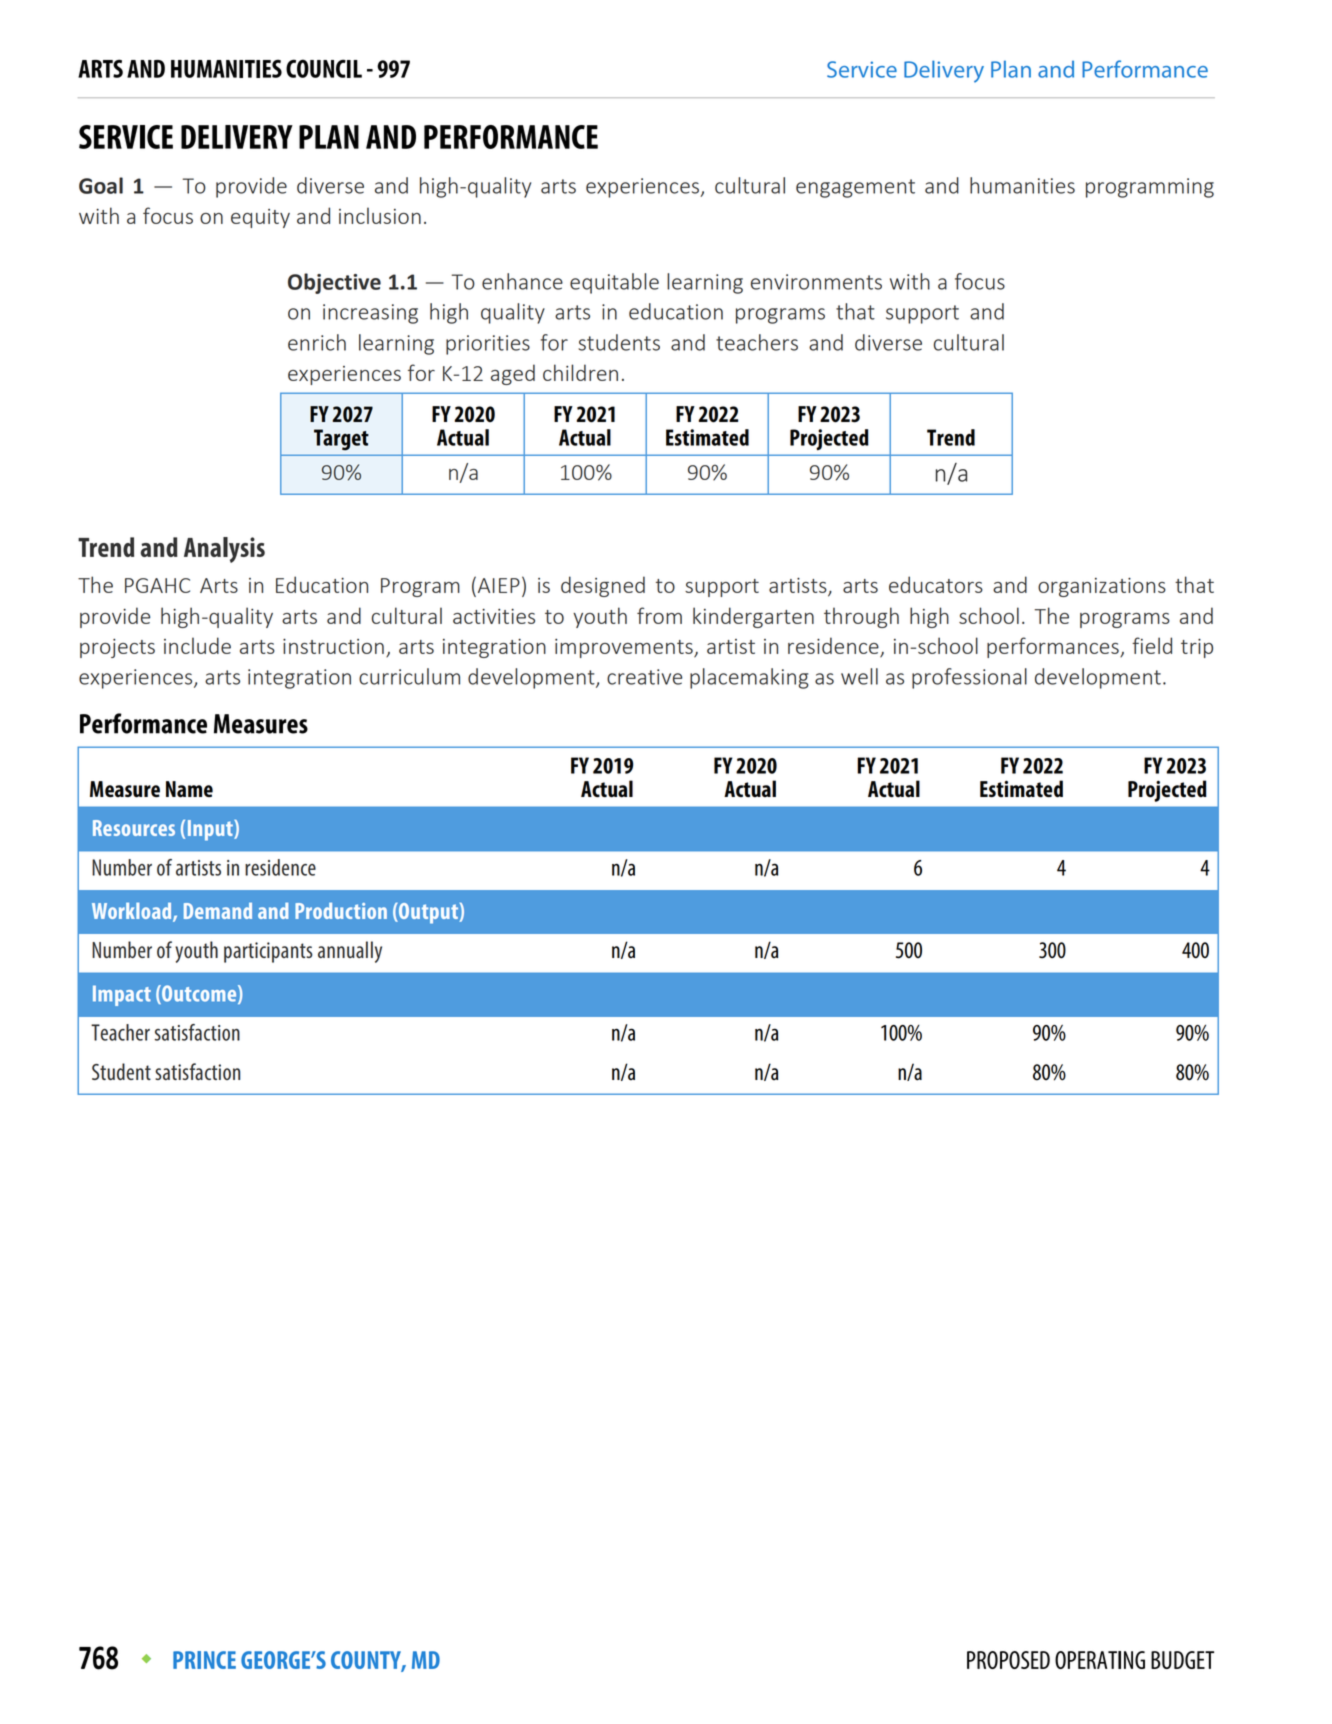 Image resolution: width=1332 pixels, height=1724 pixels. I want to click on COUNCIL, so click(324, 68).
